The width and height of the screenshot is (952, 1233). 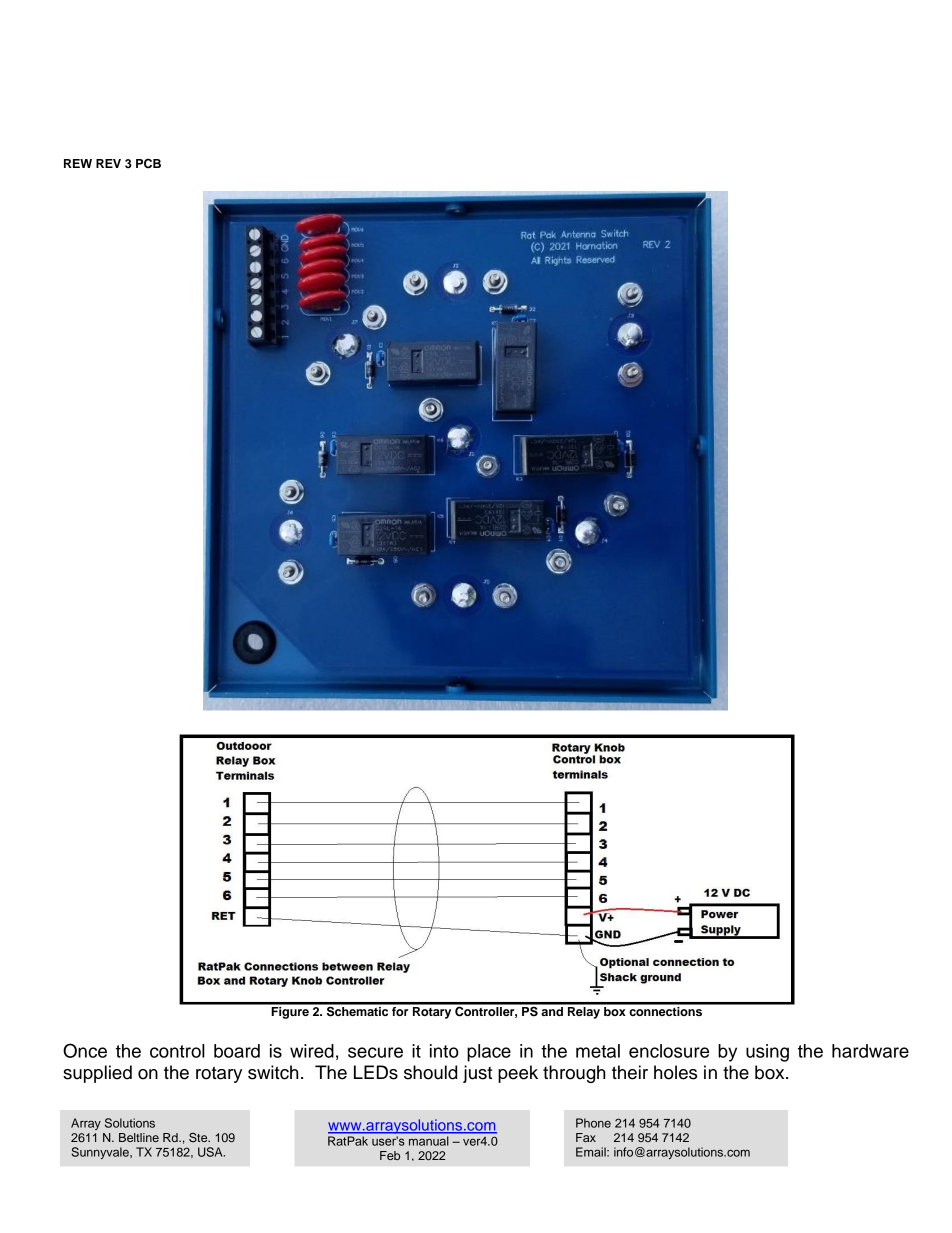 I want to click on PCB, so click(x=148, y=164).
